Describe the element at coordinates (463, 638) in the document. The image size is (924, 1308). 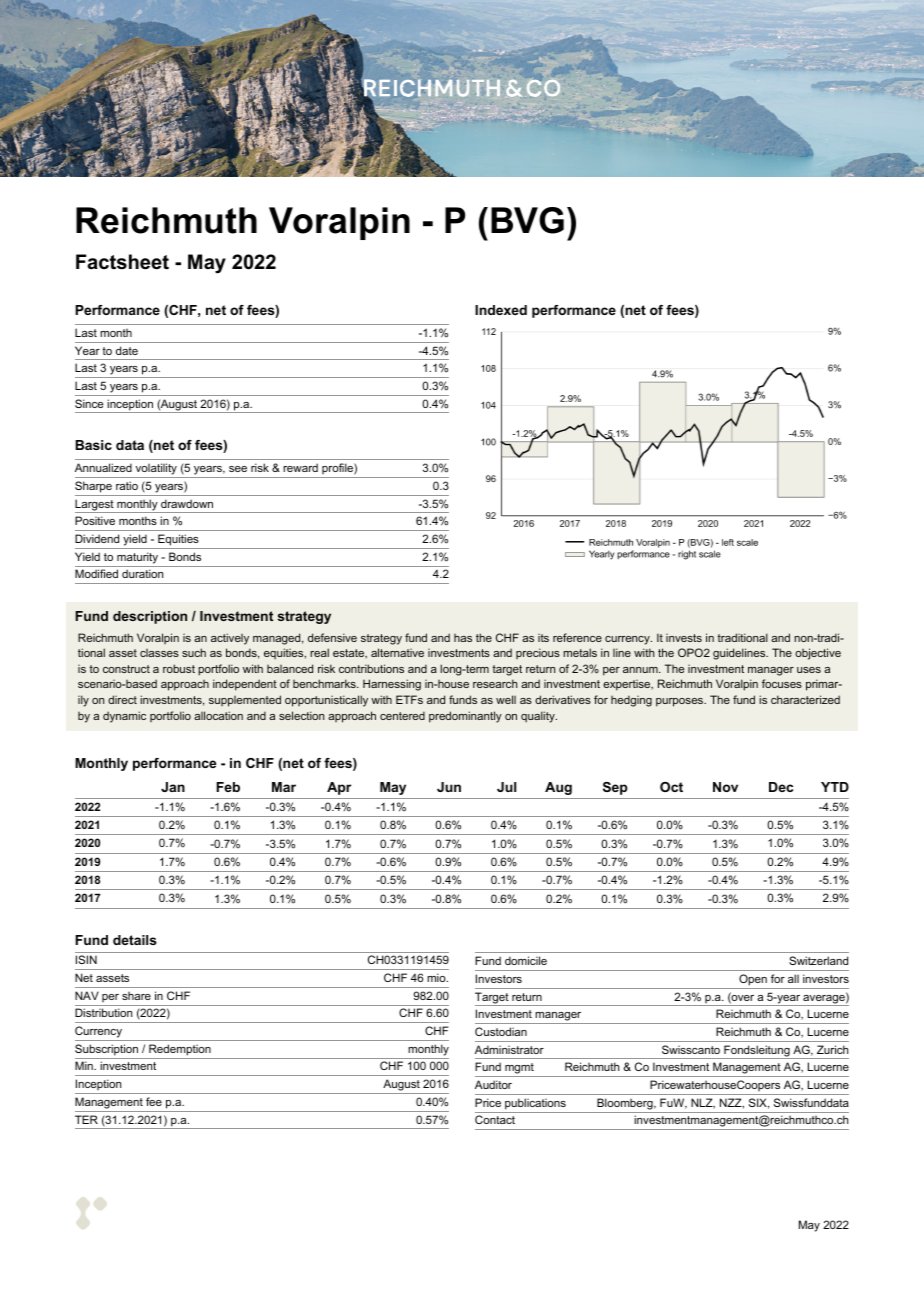
I see `has` at that location.
